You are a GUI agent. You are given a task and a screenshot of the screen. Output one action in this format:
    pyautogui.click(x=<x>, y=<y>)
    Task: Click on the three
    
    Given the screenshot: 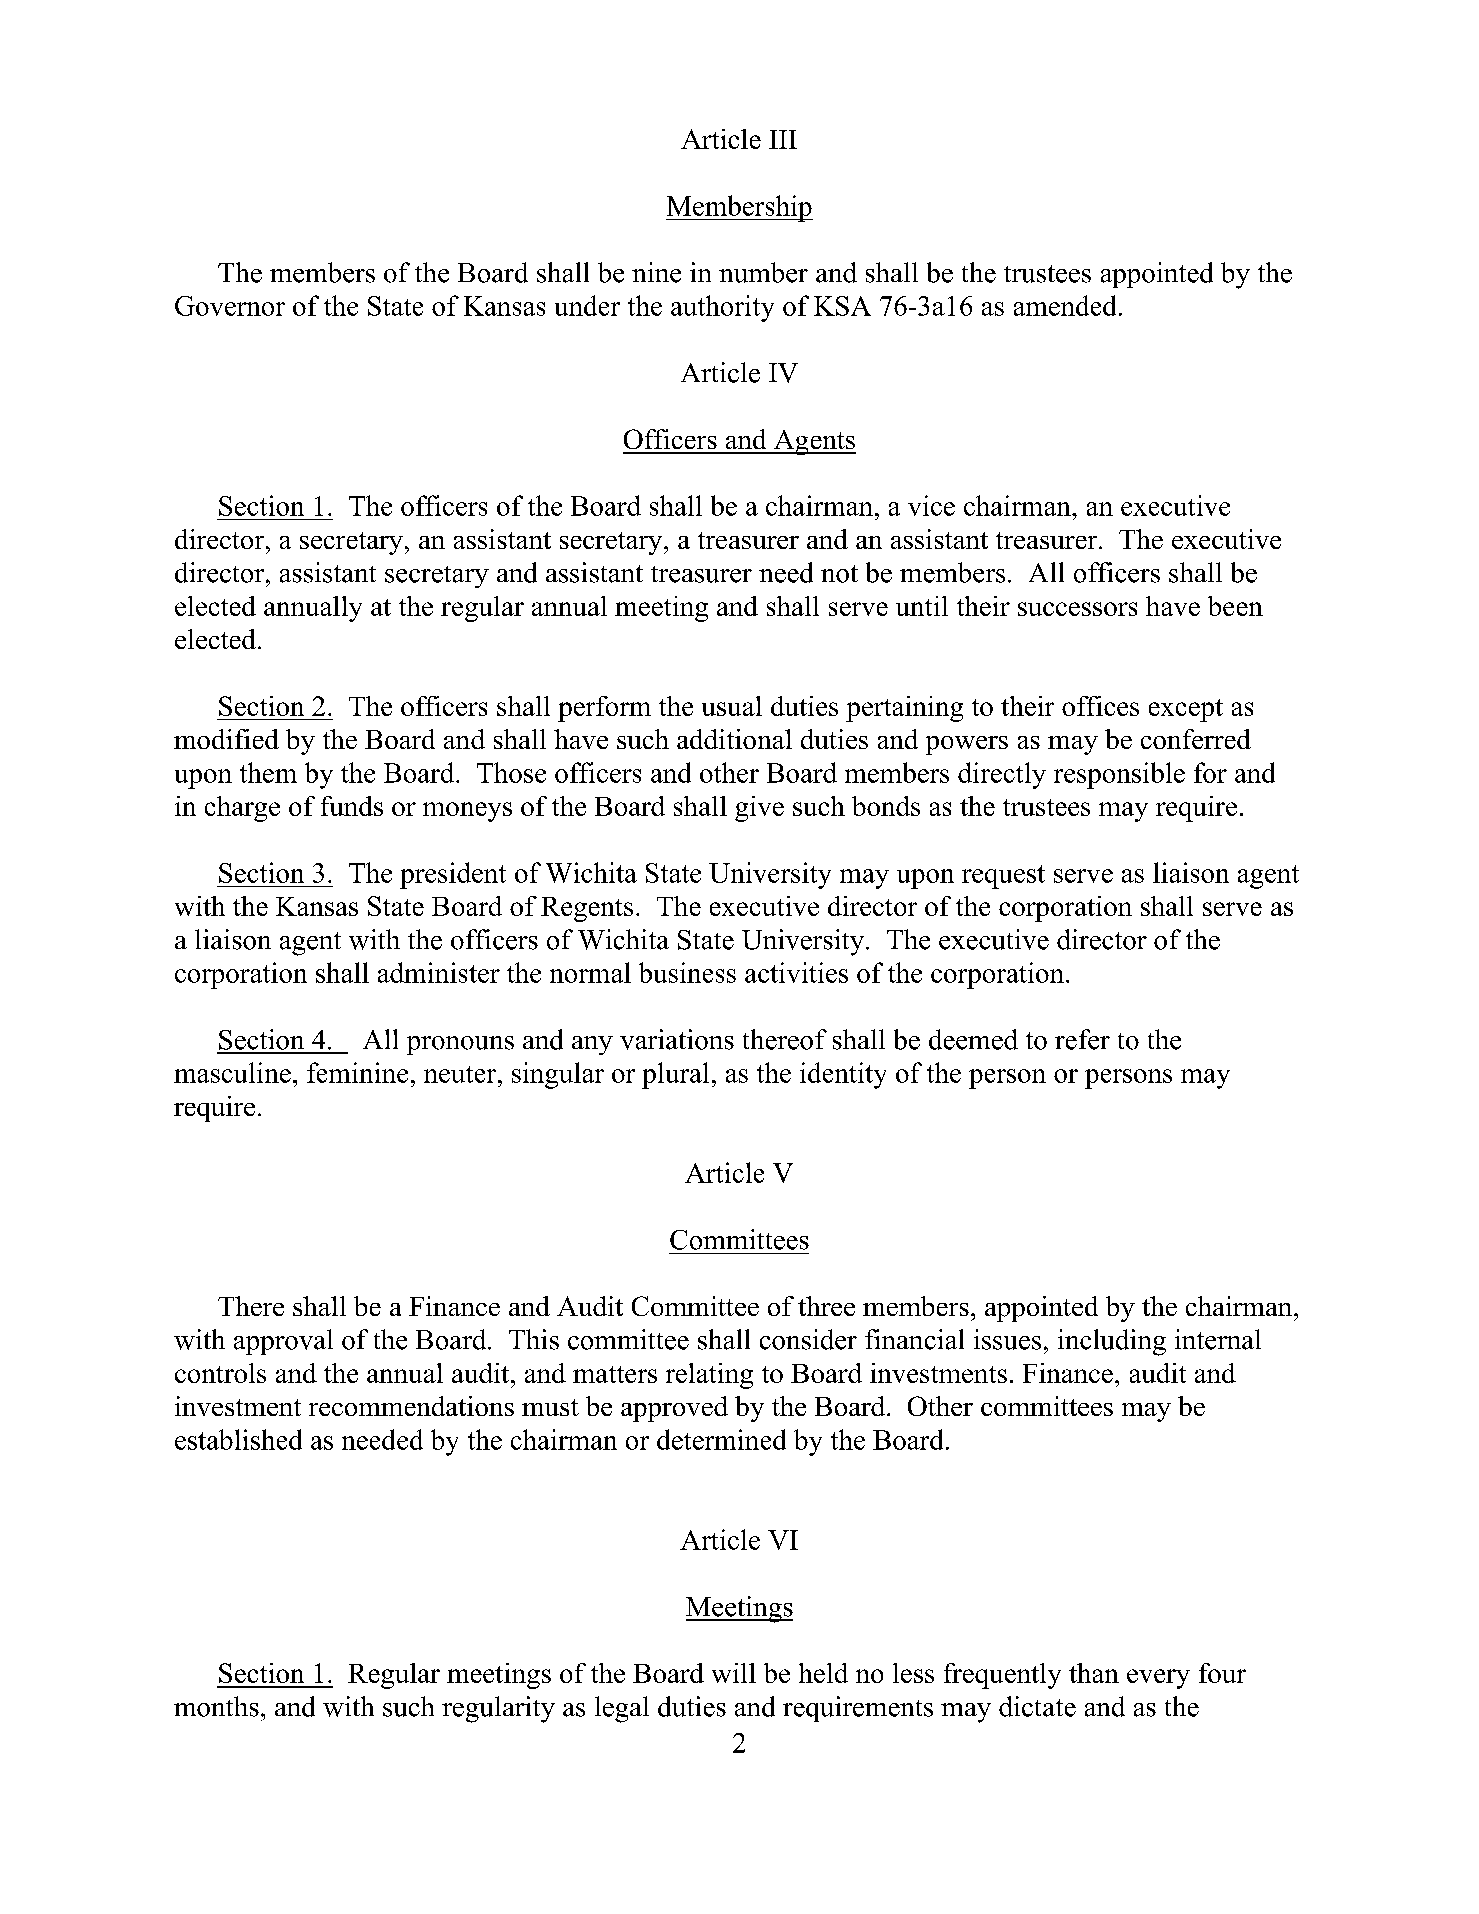 What is the action you would take?
    pyautogui.click(x=826, y=1306)
